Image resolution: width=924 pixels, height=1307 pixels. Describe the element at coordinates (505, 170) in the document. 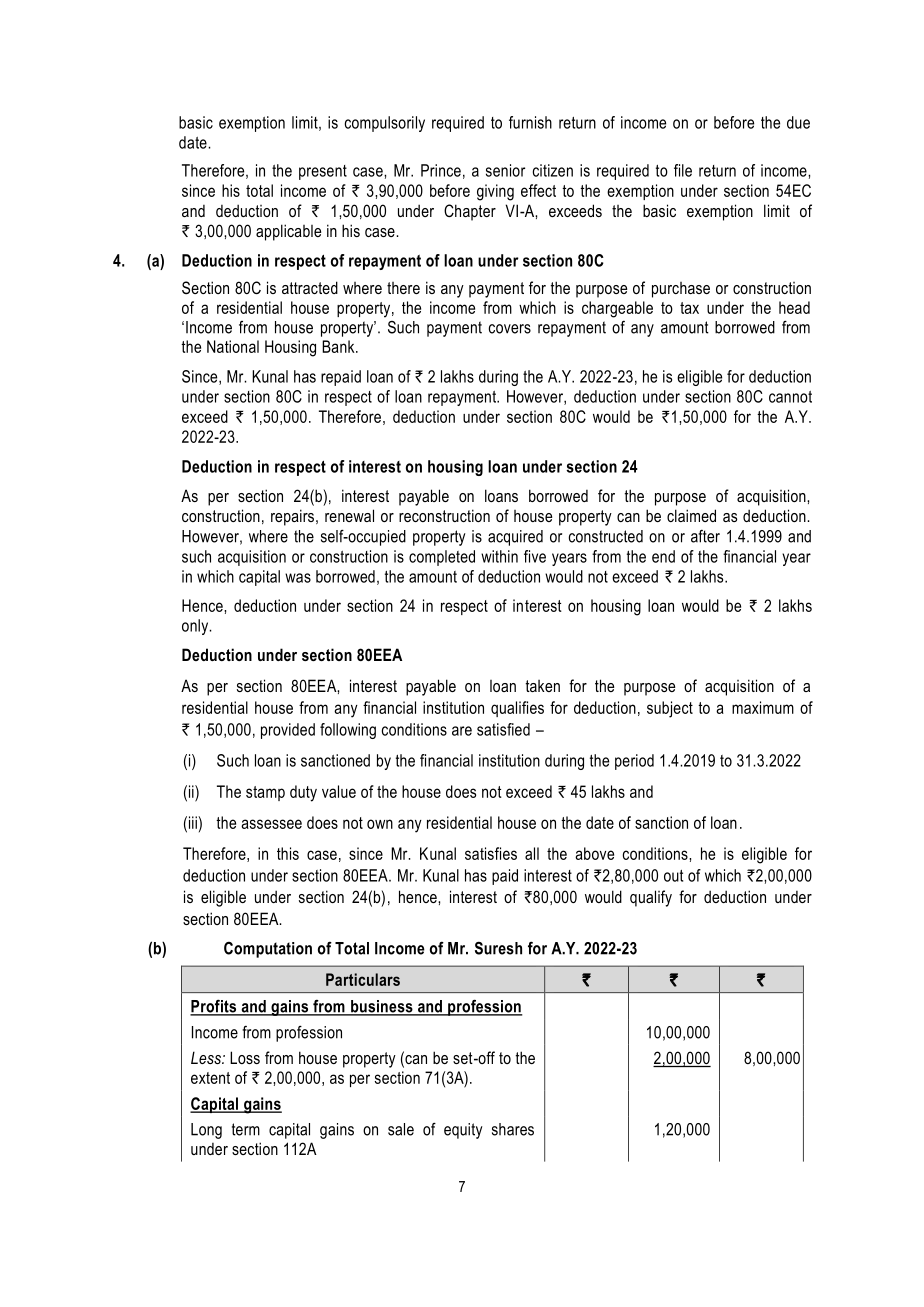

I see `senior` at that location.
